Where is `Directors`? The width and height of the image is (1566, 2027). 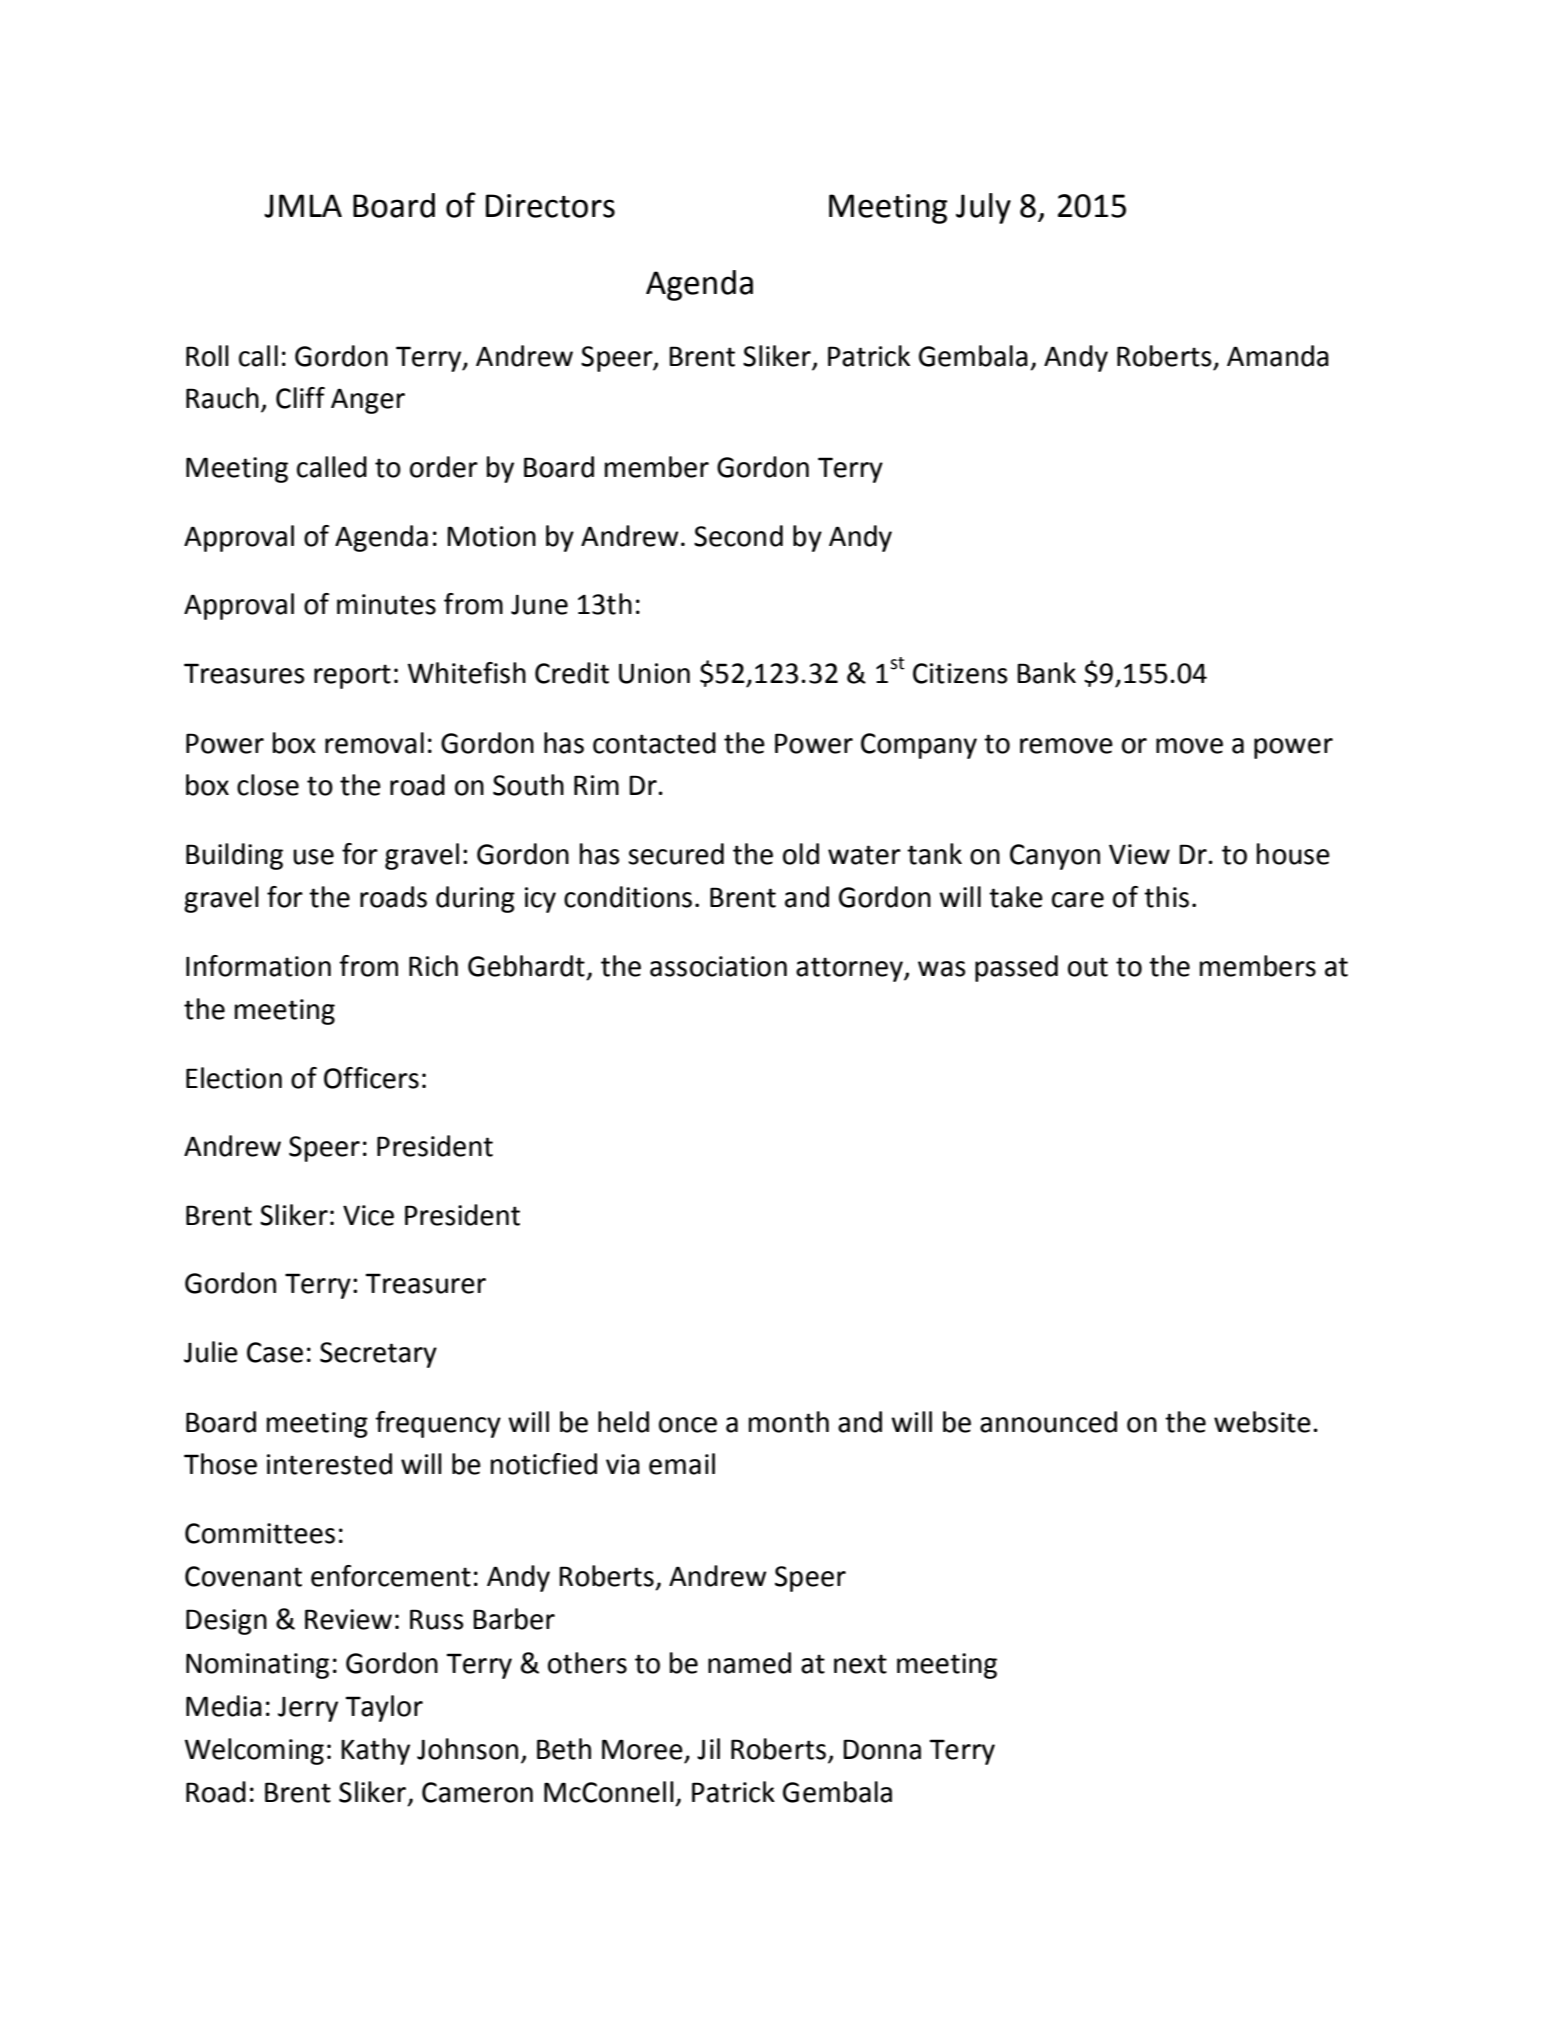 Directors is located at coordinates (550, 206).
